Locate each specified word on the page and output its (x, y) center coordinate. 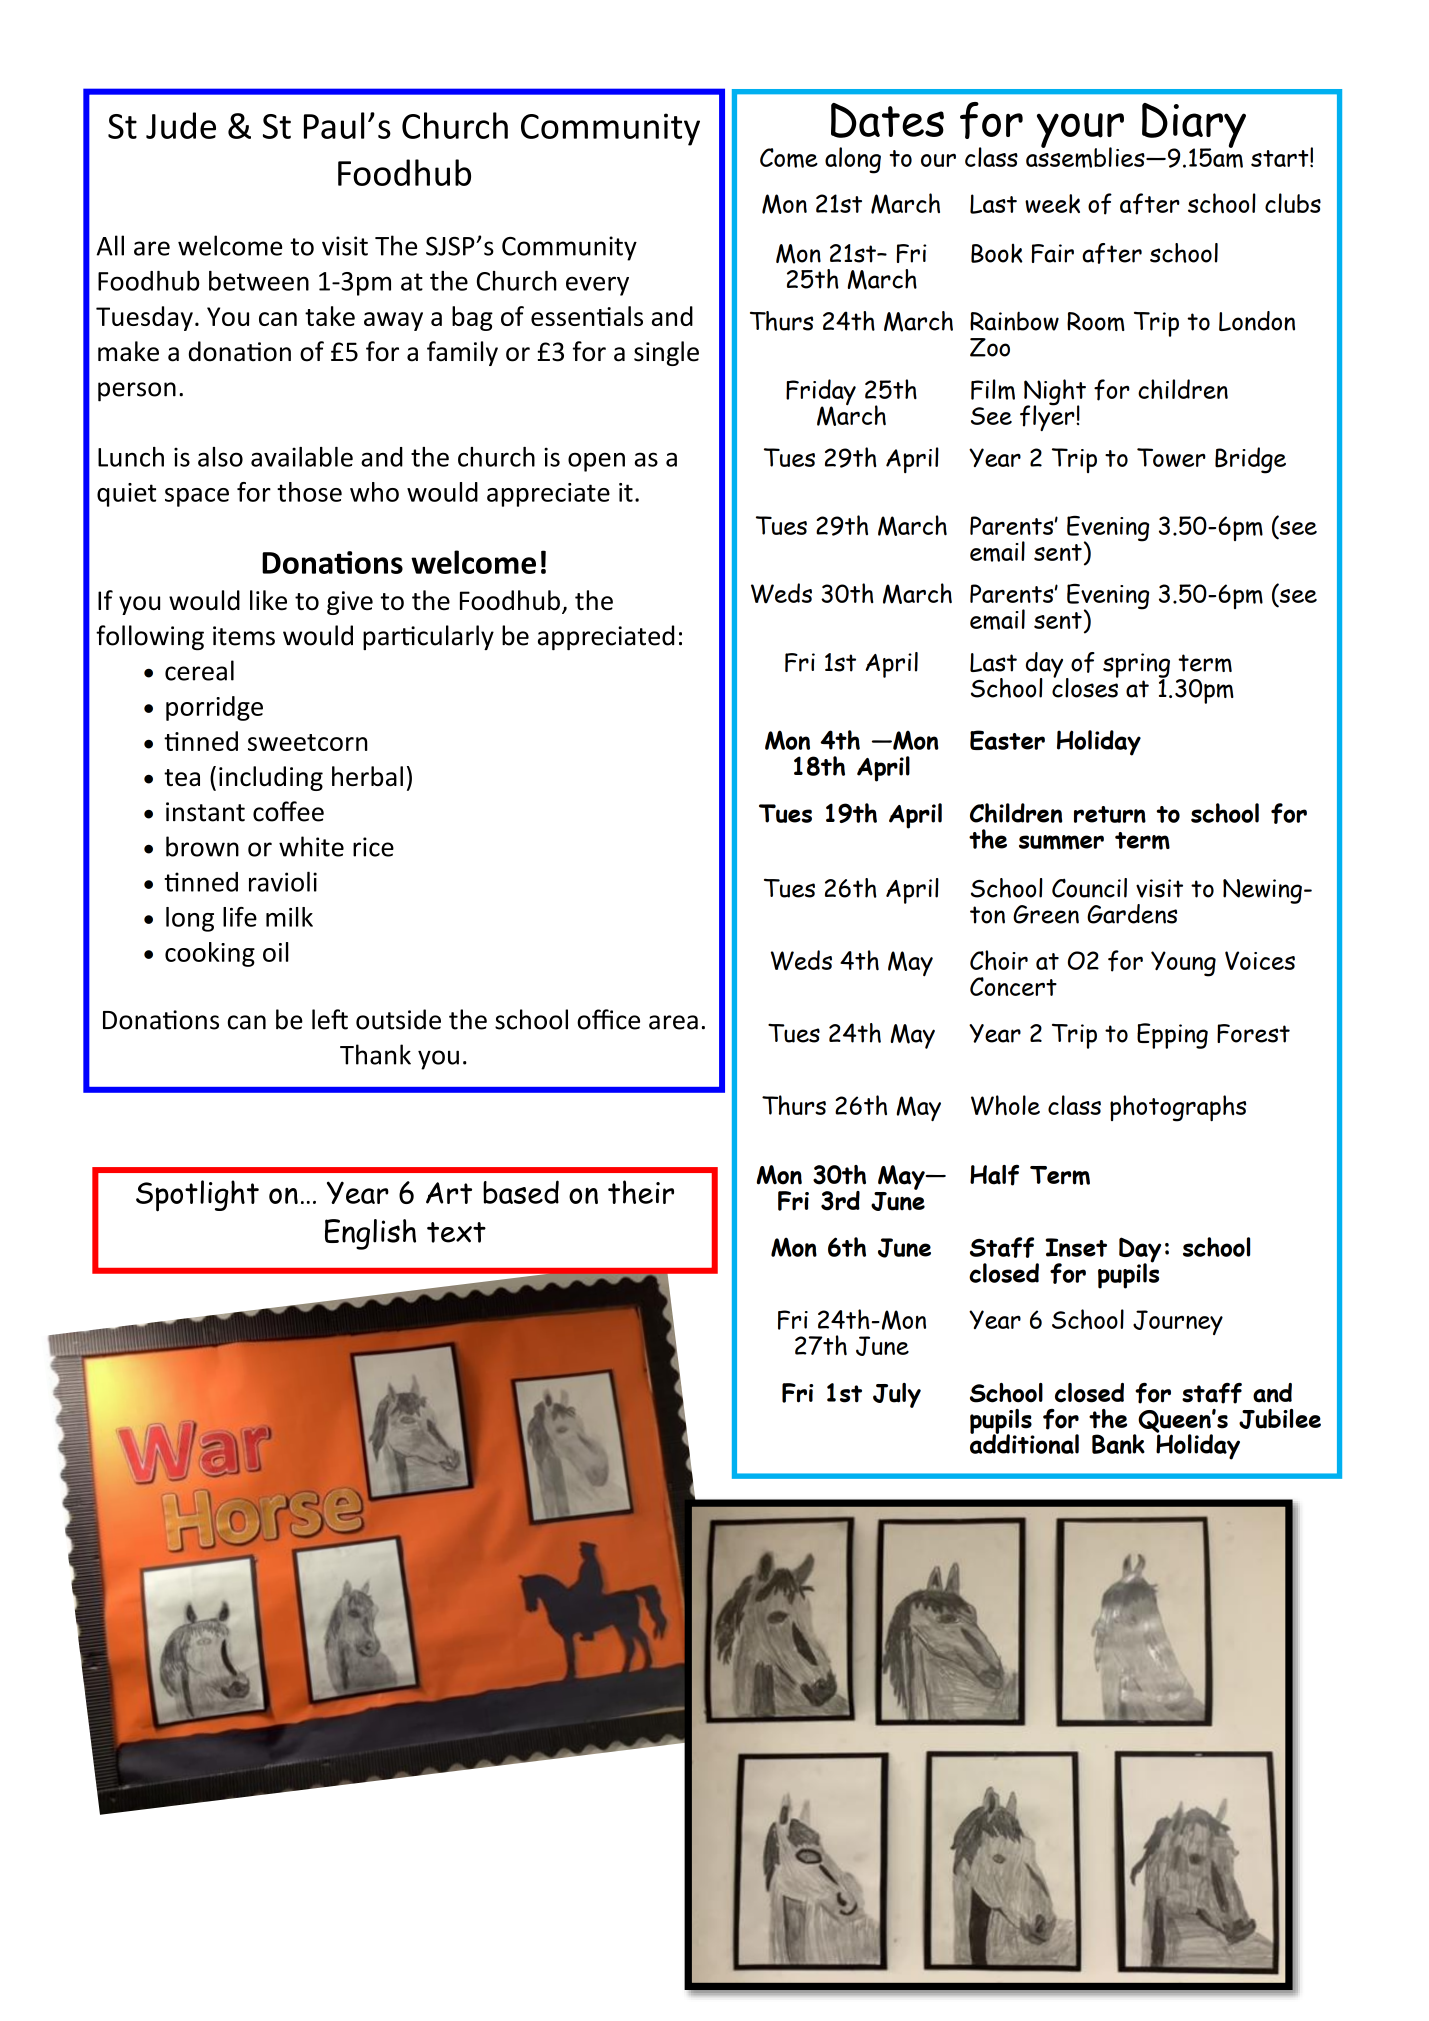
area (673, 1022)
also (220, 457)
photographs (1178, 1108)
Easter (1007, 740)
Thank (375, 1054)
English (370, 1234)
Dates (887, 120)
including (271, 778)
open (596, 462)
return (1110, 814)
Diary (1194, 126)
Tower (1171, 457)
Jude (181, 125)
